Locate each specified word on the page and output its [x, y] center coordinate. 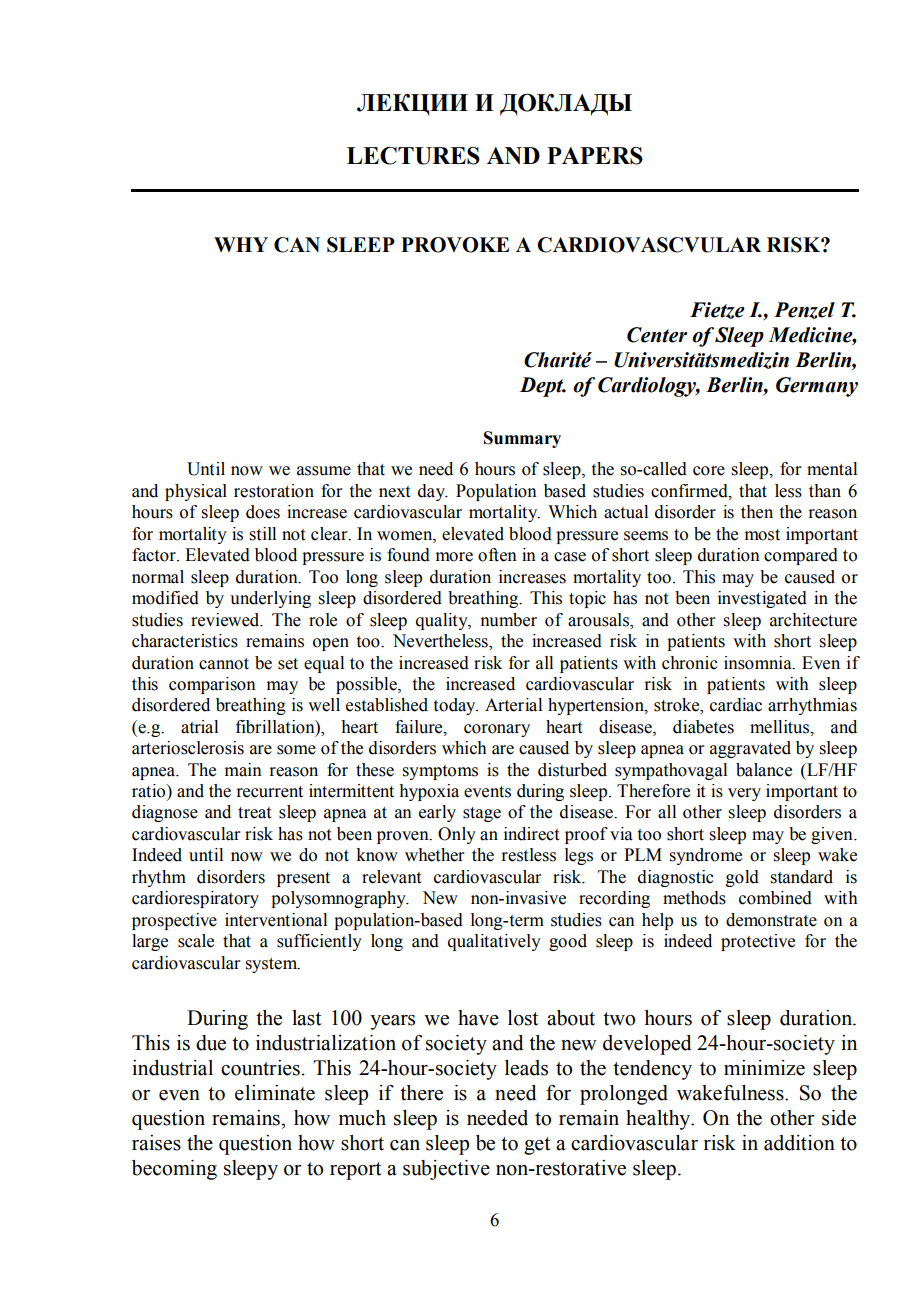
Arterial [513, 705]
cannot [224, 664]
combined [775, 898]
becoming [174, 1170]
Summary [522, 439]
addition [799, 1143]
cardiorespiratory [195, 899]
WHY [241, 244]
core [709, 471]
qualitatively [494, 942]
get [537, 1146]
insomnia [759, 663]
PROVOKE [455, 245]
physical [196, 492]
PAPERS [595, 156]
